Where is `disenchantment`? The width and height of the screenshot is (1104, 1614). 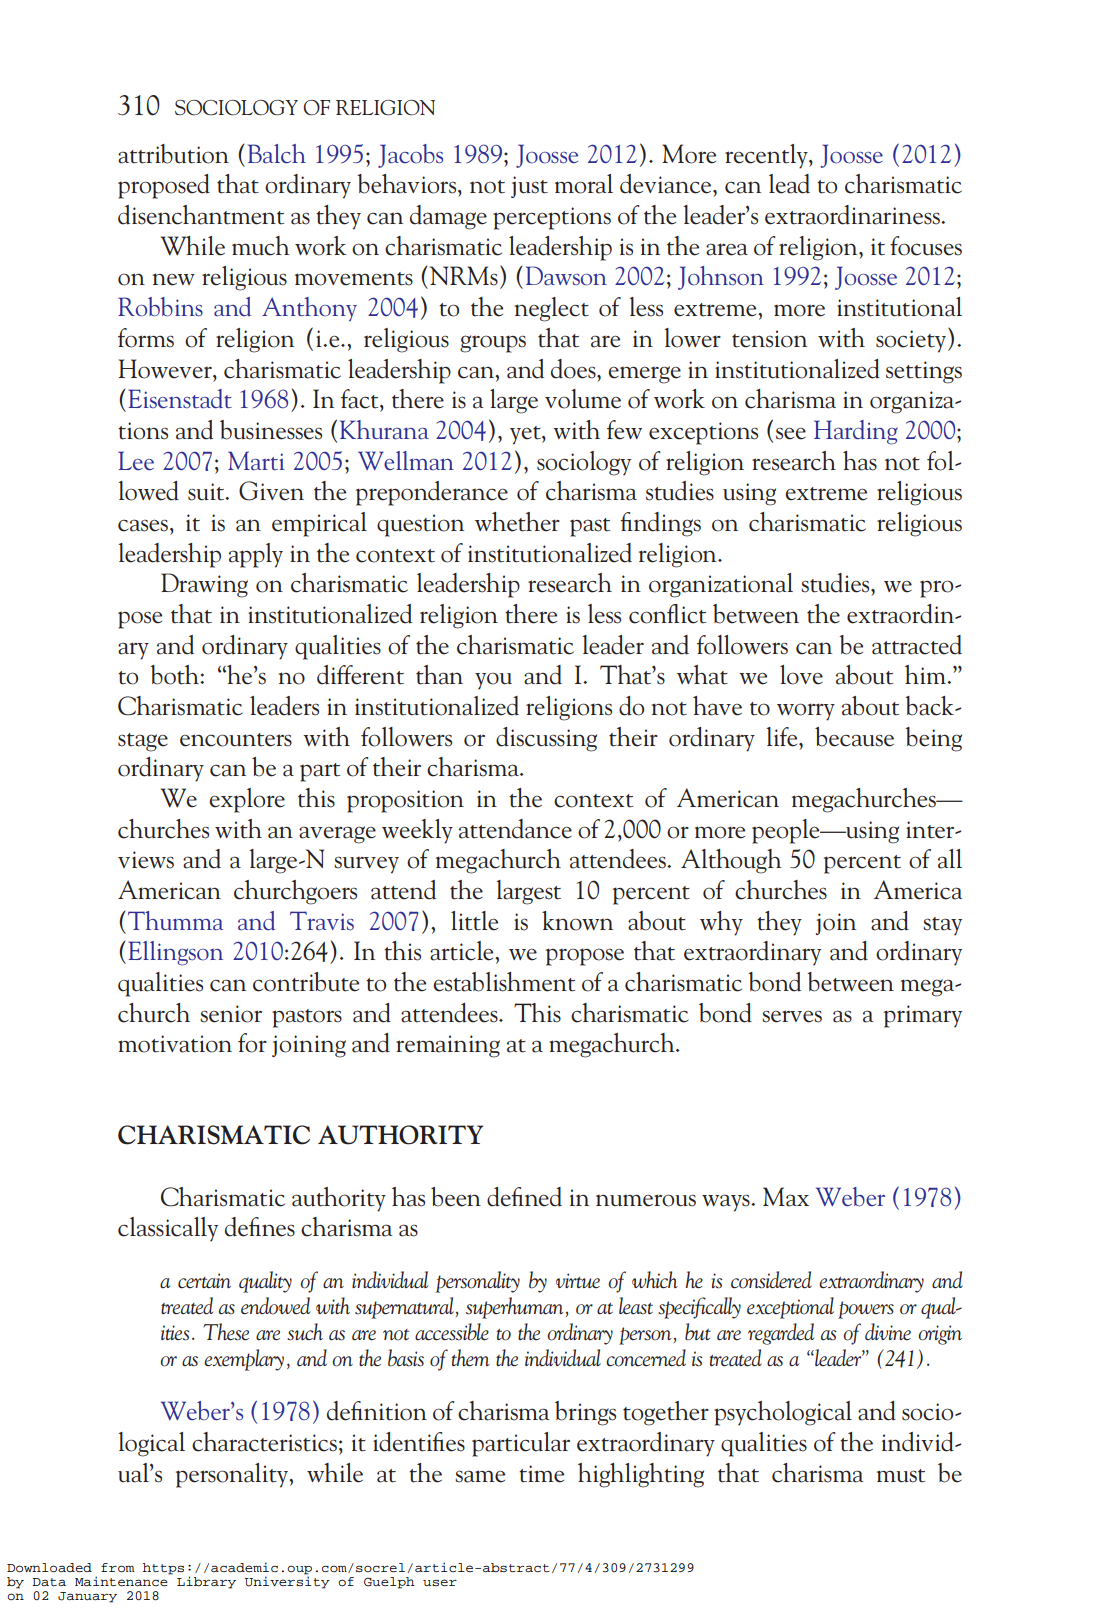 disenchantment is located at coordinates (201, 215).
